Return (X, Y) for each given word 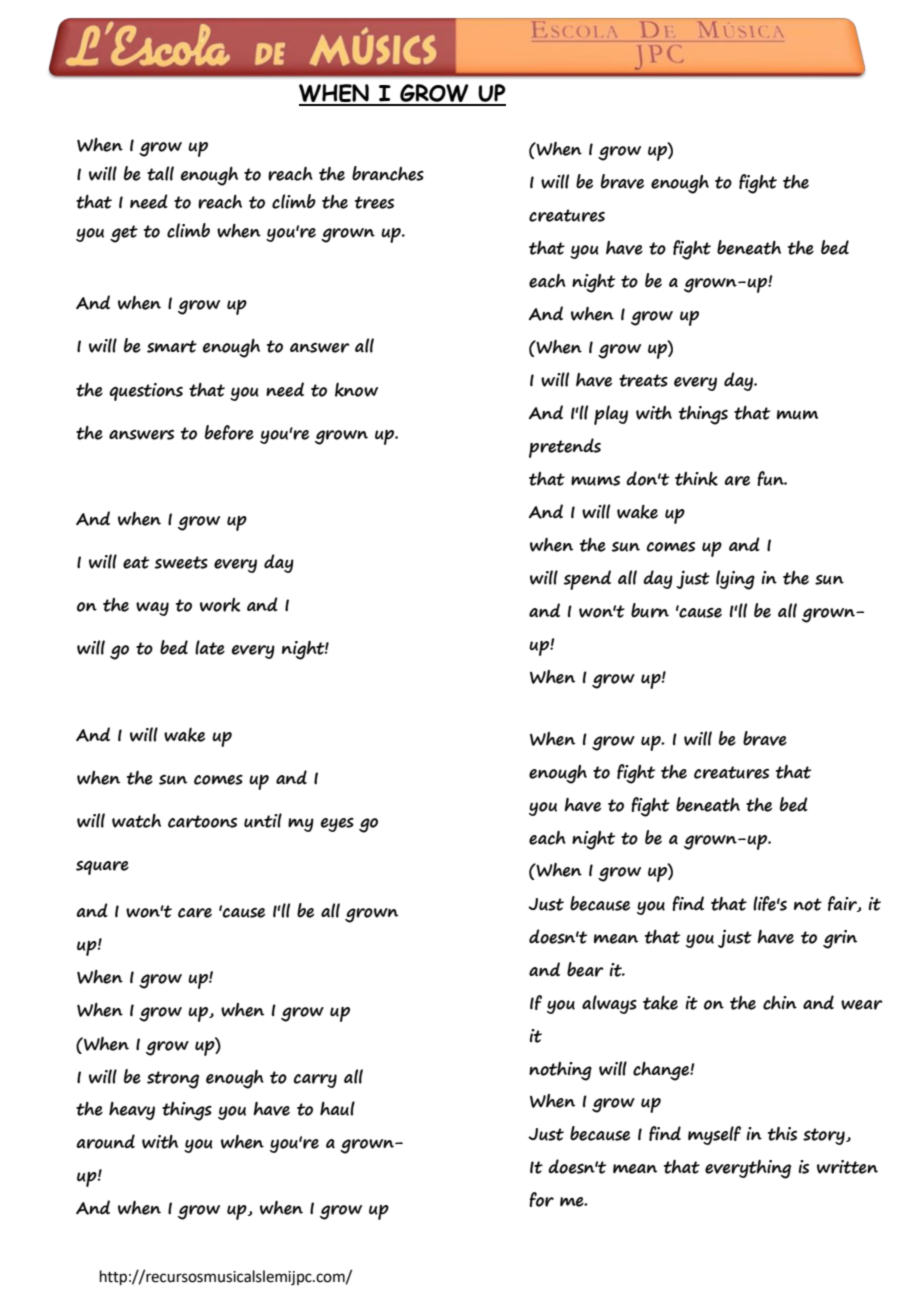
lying (735, 580)
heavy (132, 1110)
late (210, 647)
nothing (560, 1071)
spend (587, 580)
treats (643, 380)
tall (160, 173)
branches (388, 173)
